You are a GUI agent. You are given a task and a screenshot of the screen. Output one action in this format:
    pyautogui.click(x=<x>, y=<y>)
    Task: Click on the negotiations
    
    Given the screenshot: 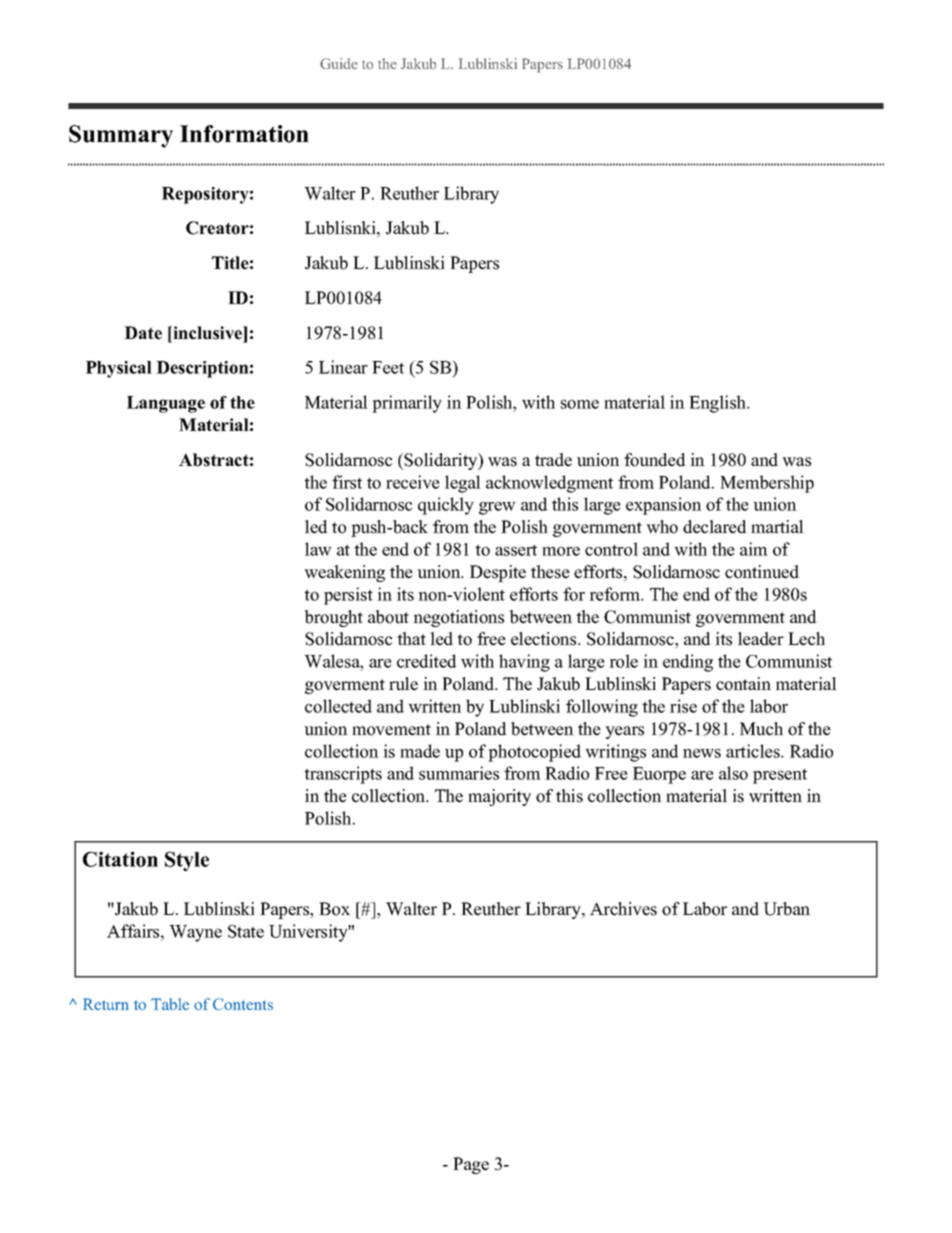 What is the action you would take?
    pyautogui.click(x=458, y=618)
